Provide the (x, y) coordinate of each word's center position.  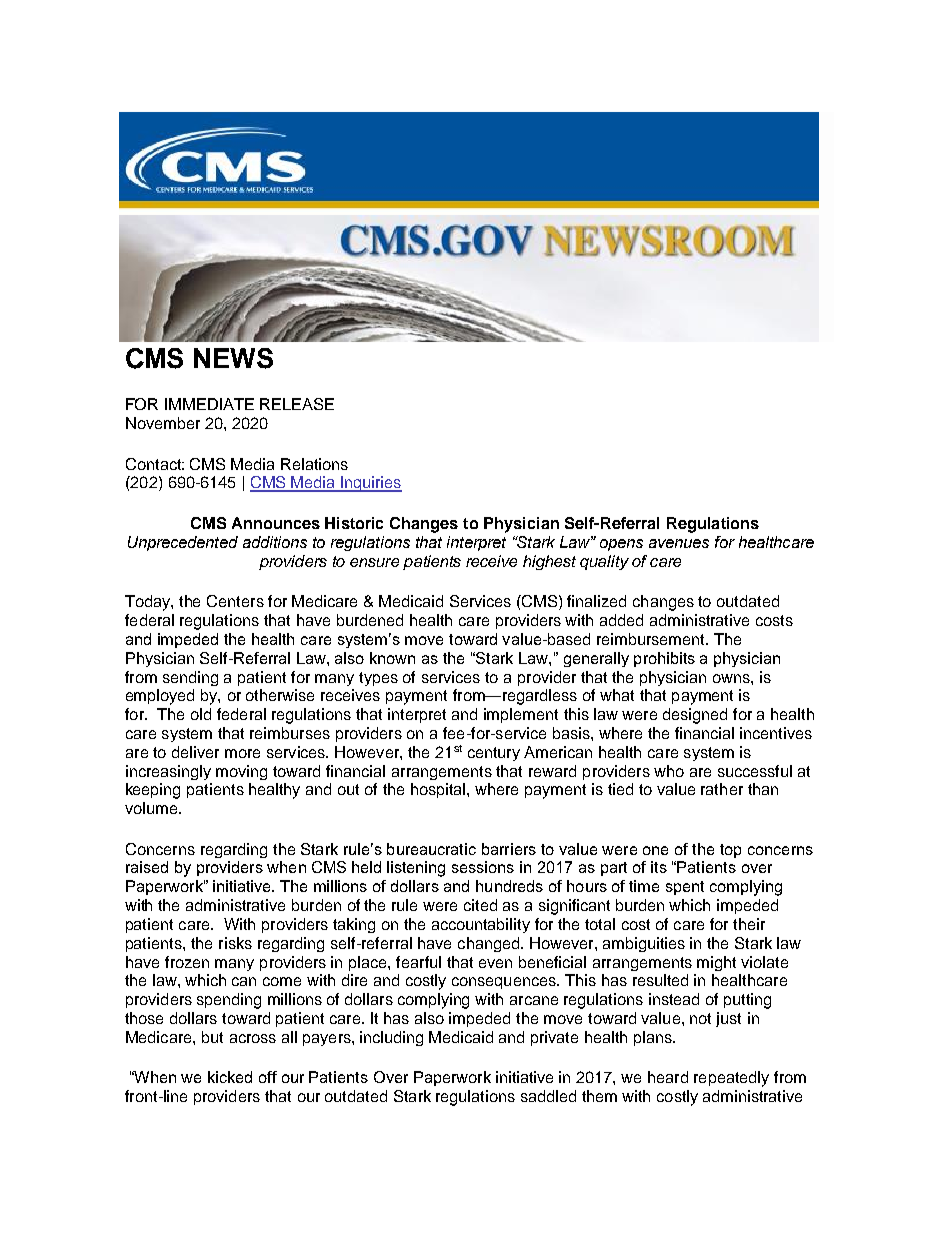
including (391, 1038)
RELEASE (297, 404)
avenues (679, 543)
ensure (374, 562)
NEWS (233, 358)
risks (235, 943)
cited (480, 905)
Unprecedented (183, 543)
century (494, 754)
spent (685, 888)
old (201, 714)
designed (695, 716)
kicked (230, 1077)
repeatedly (731, 1079)
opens (621, 545)
